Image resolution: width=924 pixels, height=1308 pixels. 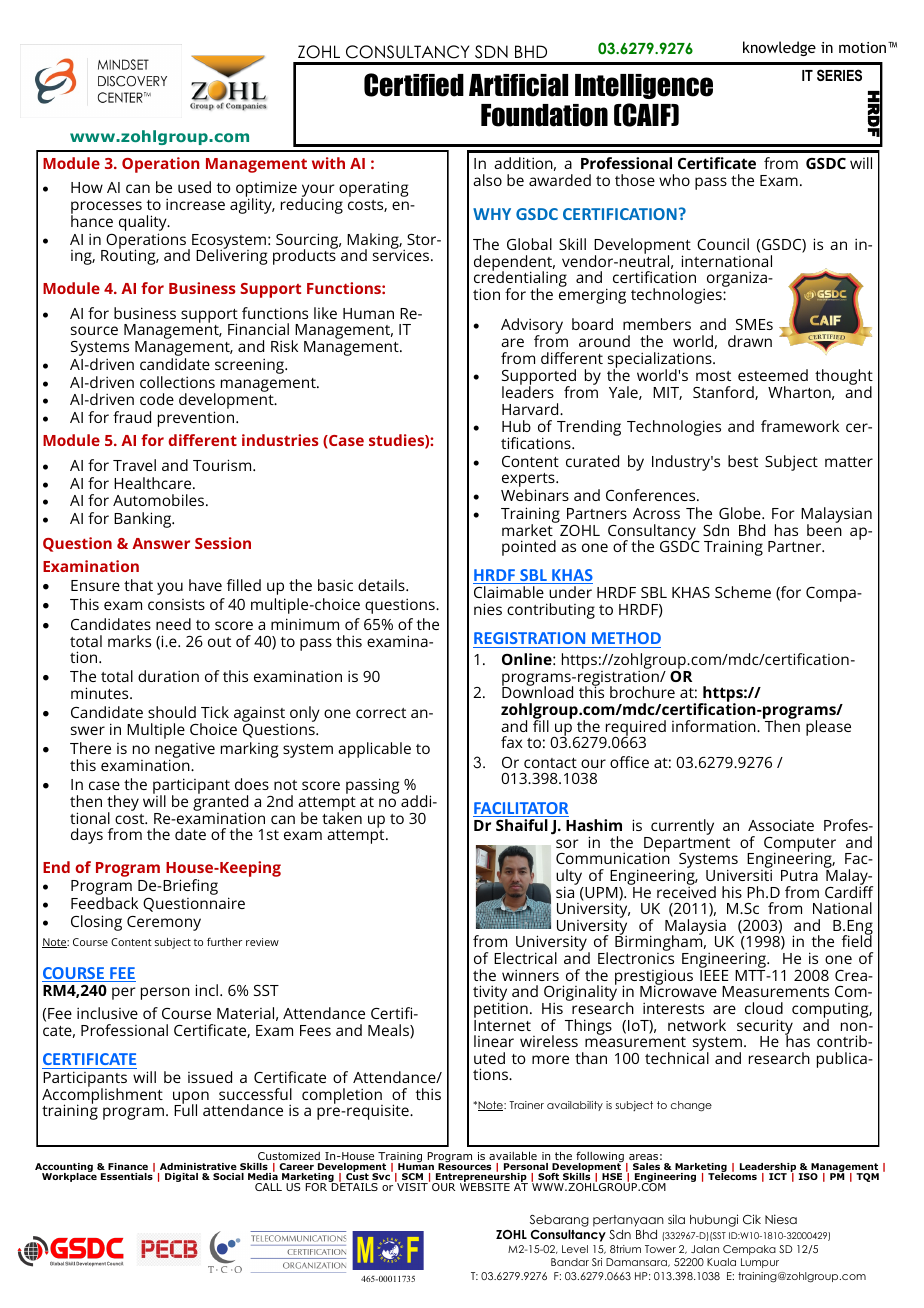 I want to click on experts, so click(x=529, y=481).
